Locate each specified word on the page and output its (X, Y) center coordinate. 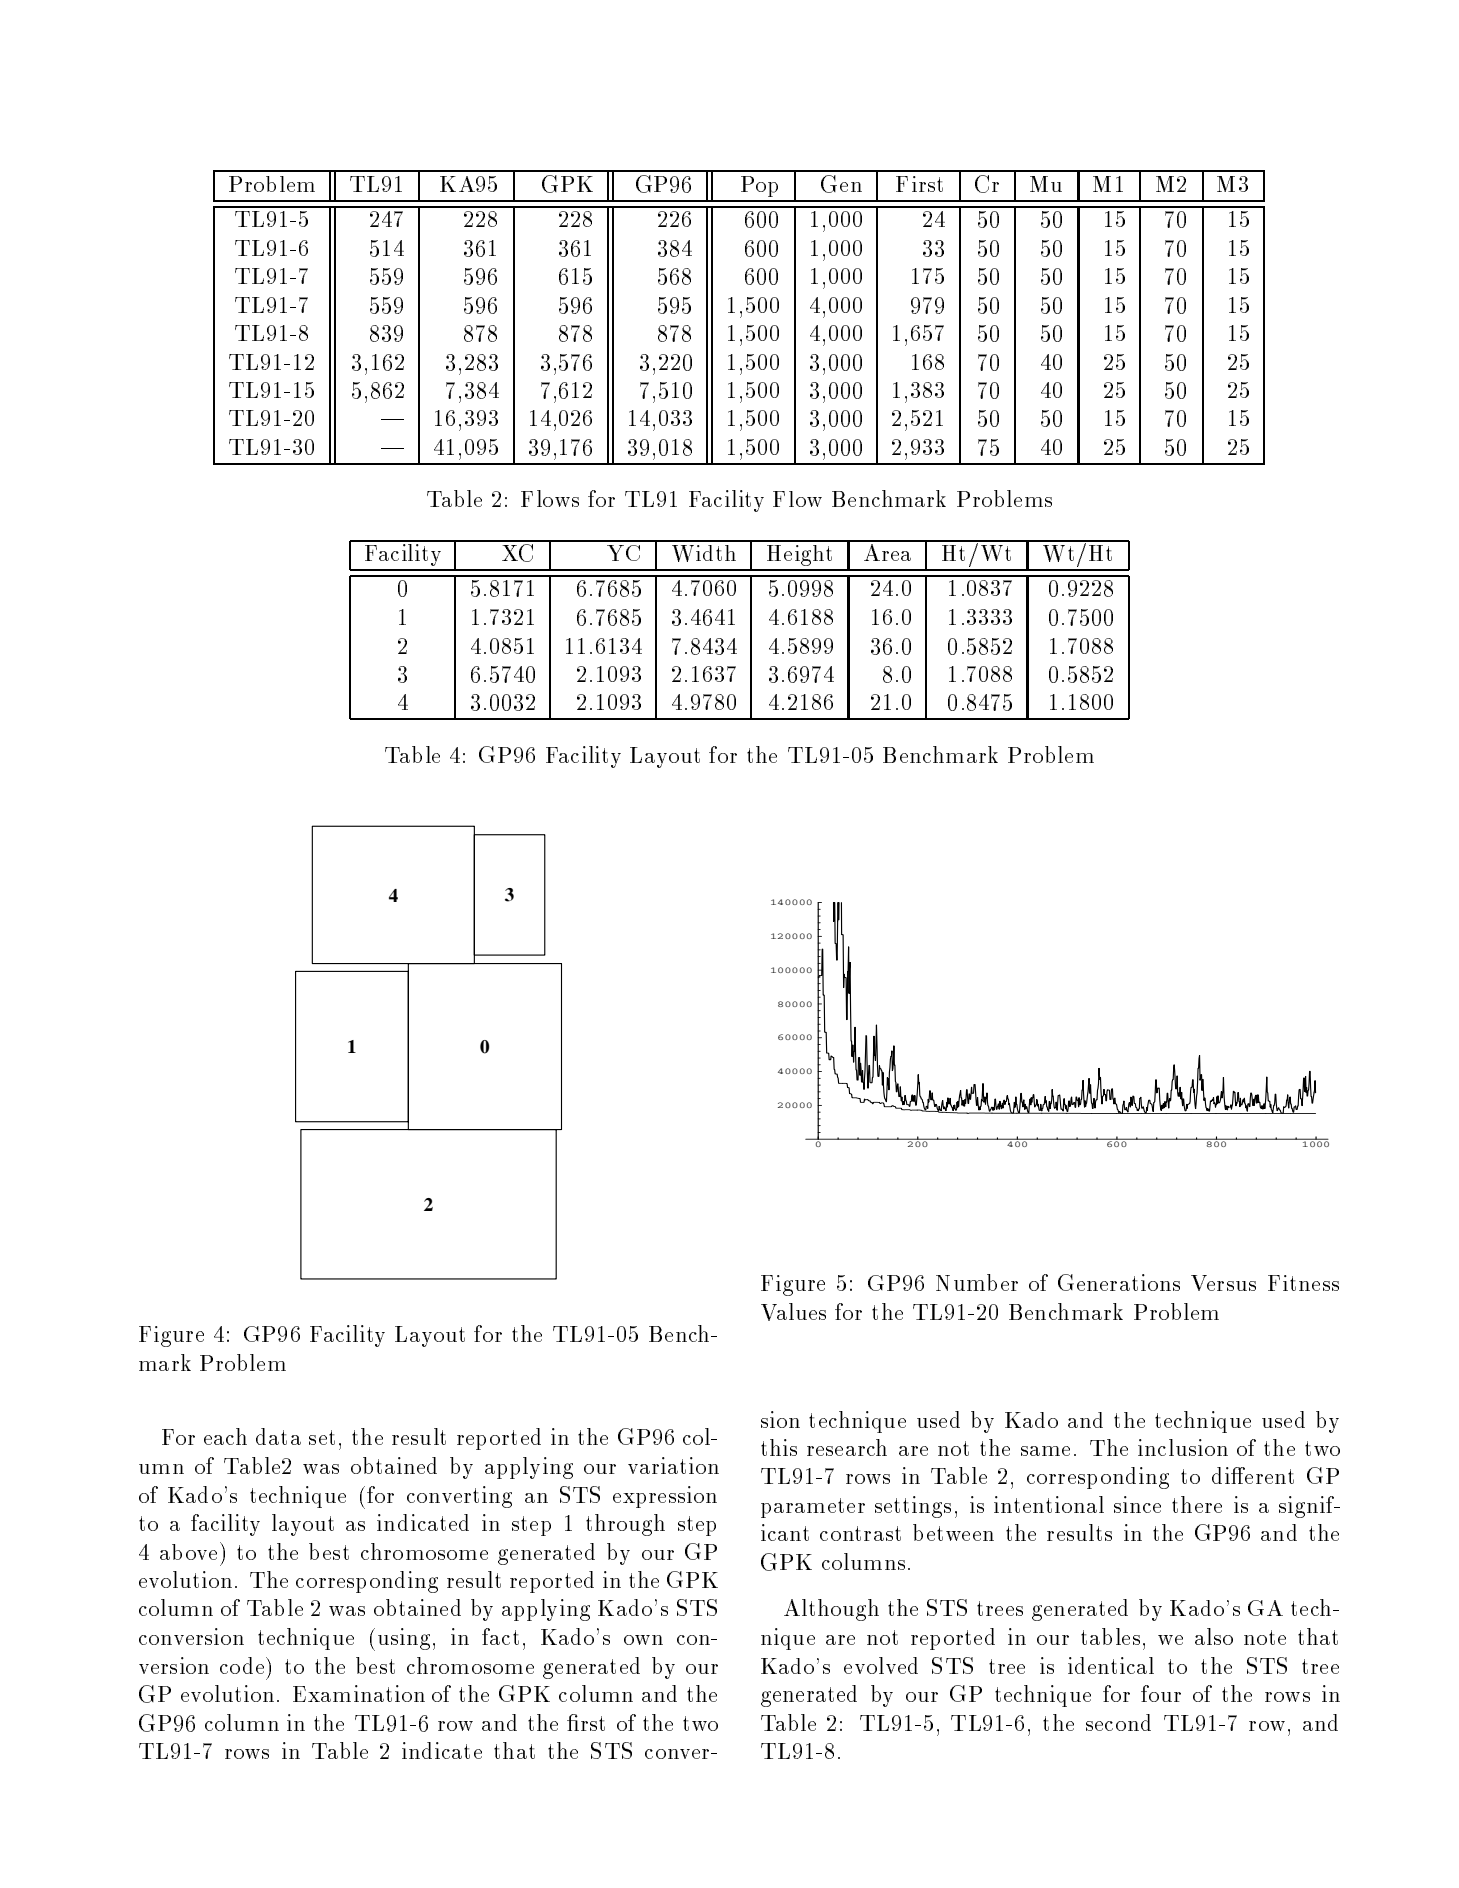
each (225, 1436)
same (1045, 1451)
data (278, 1436)
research (847, 1447)
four (1161, 1693)
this (779, 1447)
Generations (1119, 1282)
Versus (1223, 1283)
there (1197, 1504)
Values (793, 1312)
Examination (359, 1693)
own (643, 1640)
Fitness (1303, 1283)
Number (977, 1282)
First (919, 184)
